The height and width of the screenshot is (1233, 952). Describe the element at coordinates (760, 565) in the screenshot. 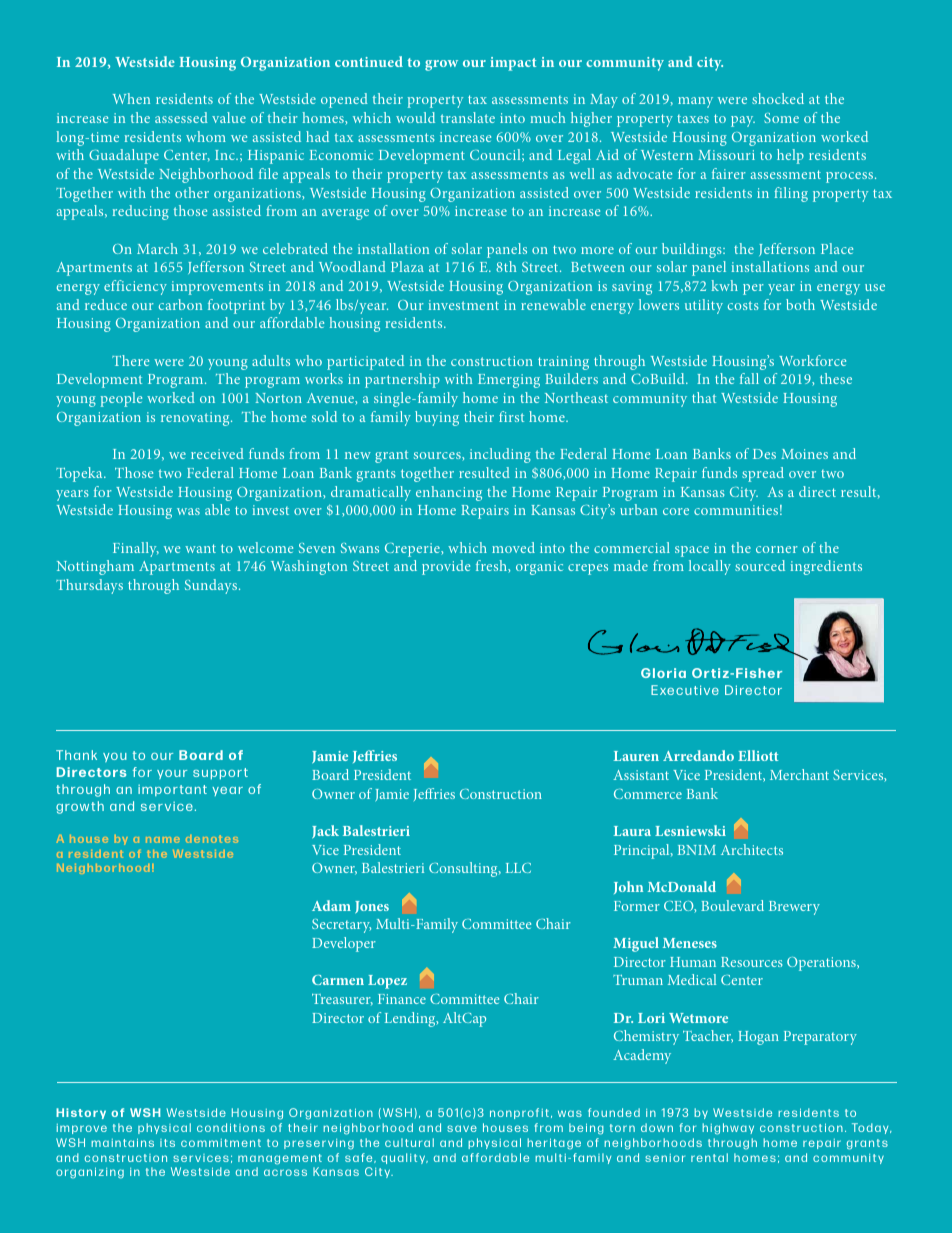

I see `sourced` at that location.
